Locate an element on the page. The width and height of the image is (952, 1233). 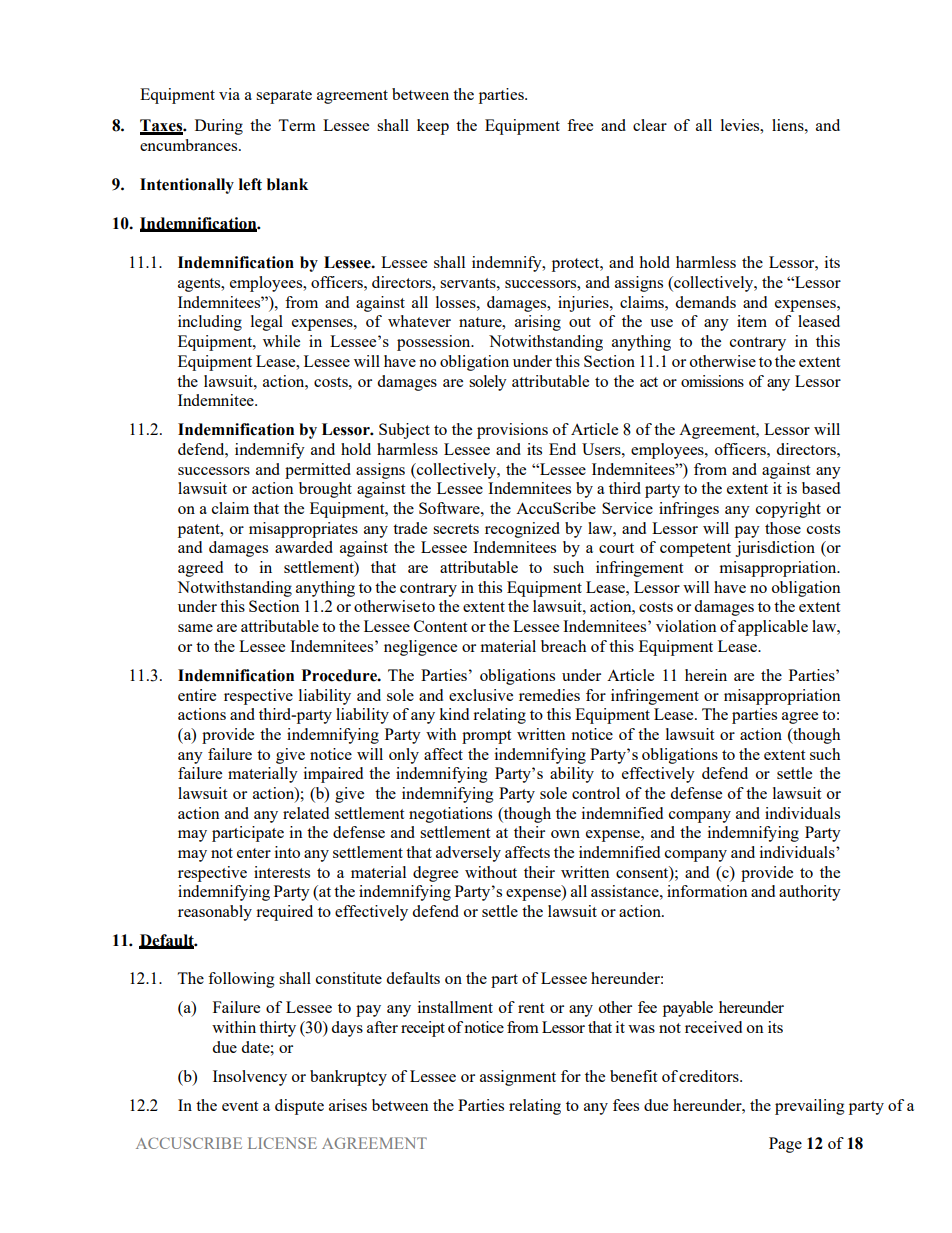
Content is located at coordinates (440, 626).
